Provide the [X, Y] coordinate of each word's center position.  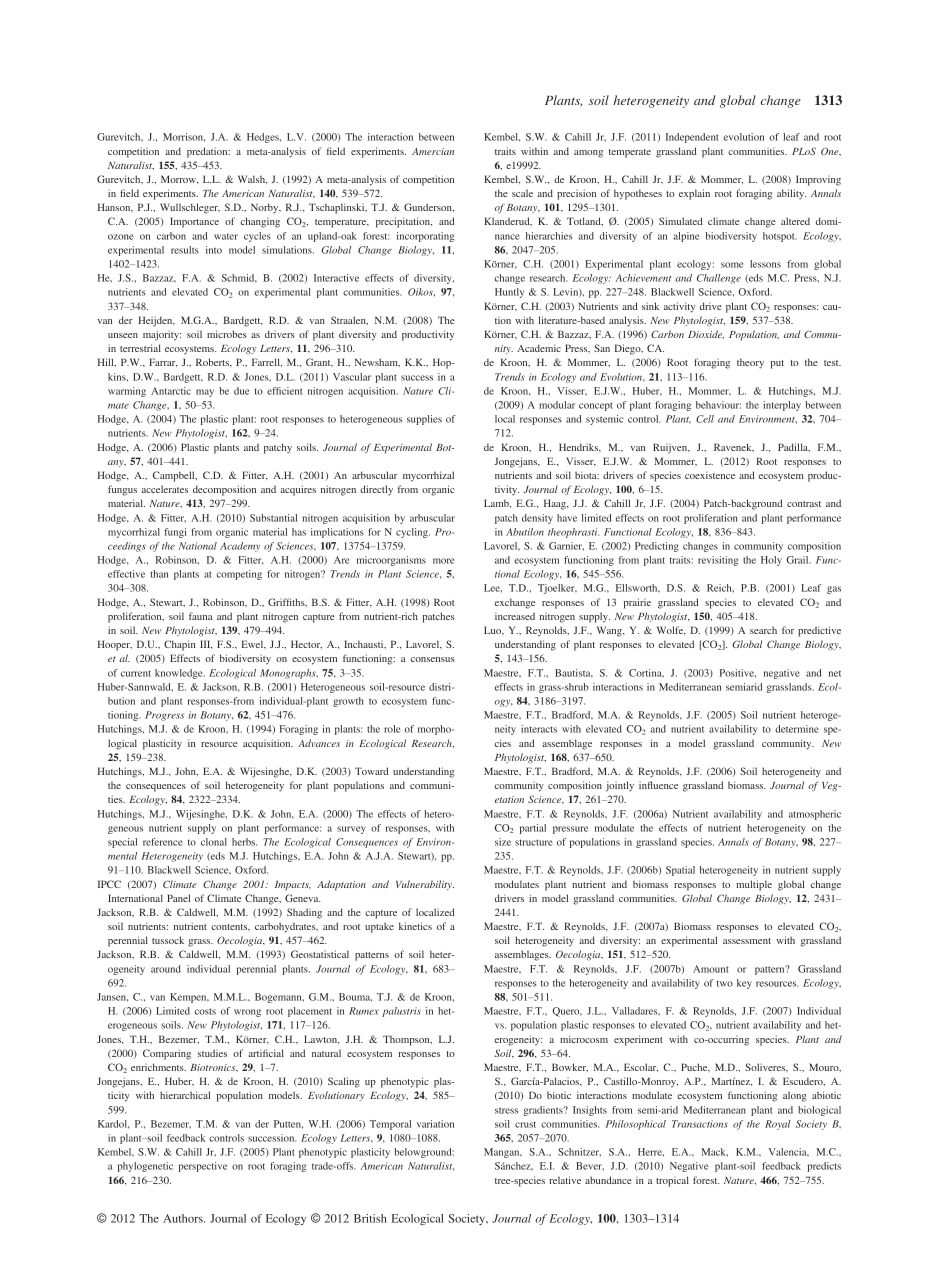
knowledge [180, 674]
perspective [203, 1167]
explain [694, 194]
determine [796, 729]
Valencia [788, 1152]
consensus [433, 659]
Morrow [179, 179]
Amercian [433, 151]
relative [565, 1180]
